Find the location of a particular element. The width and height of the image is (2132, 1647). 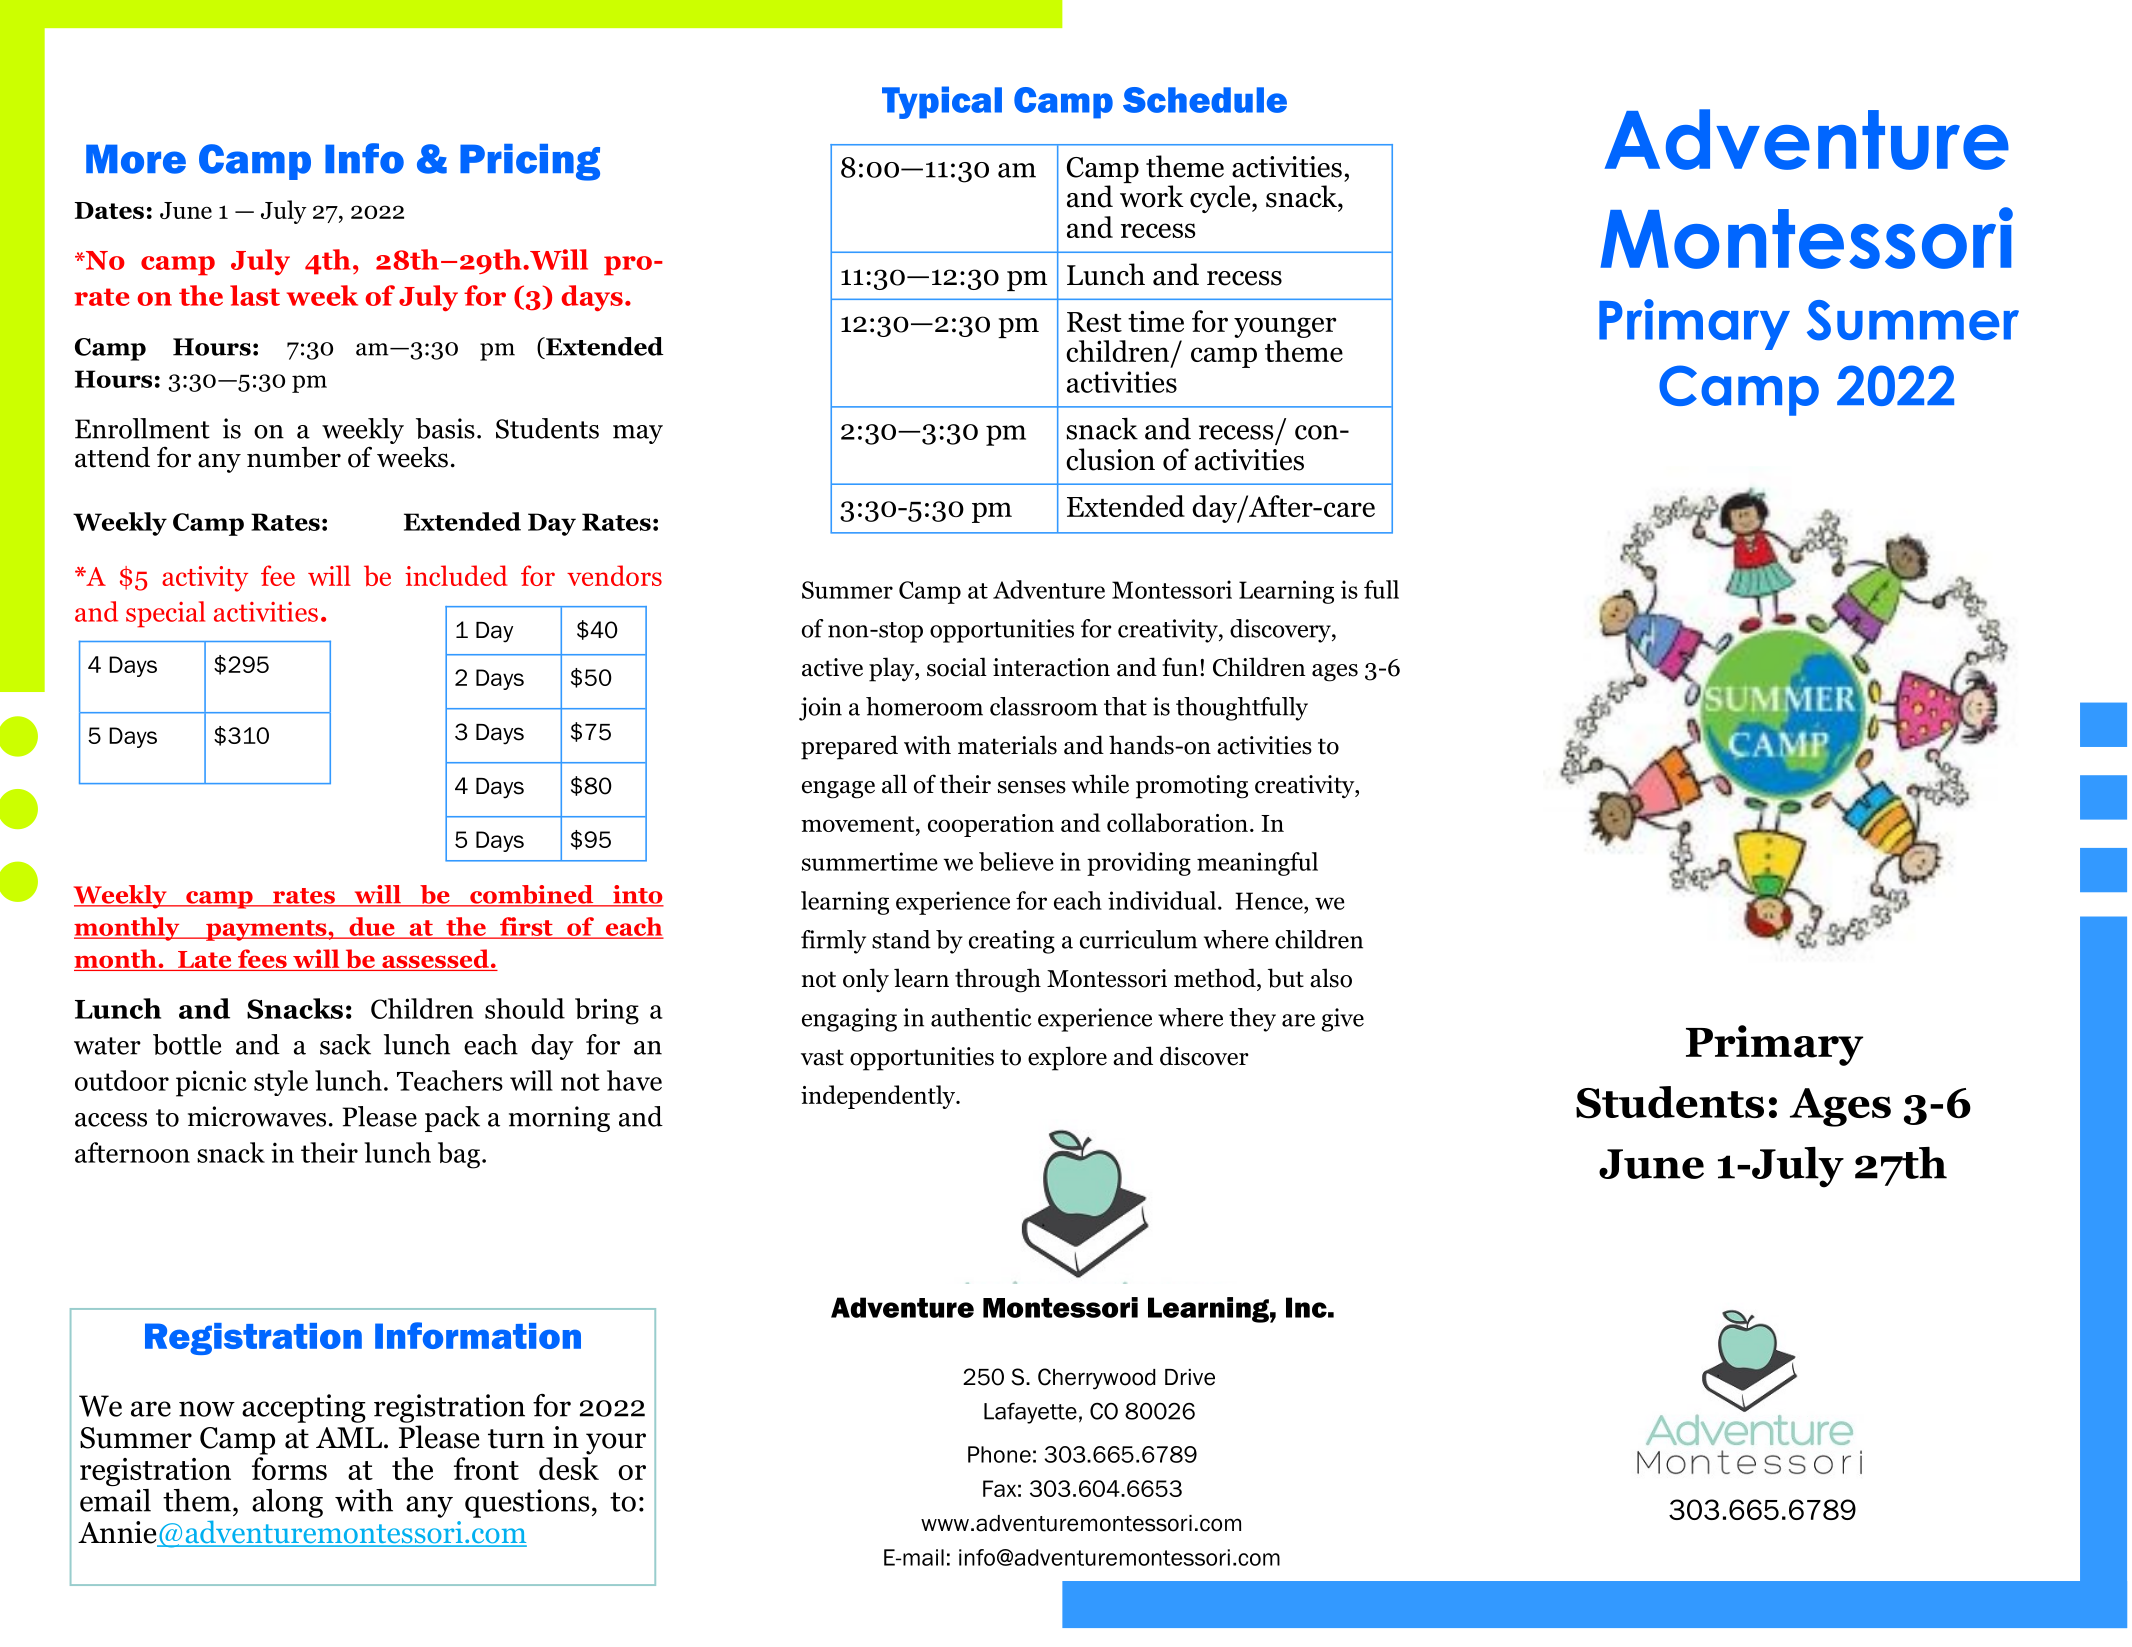

vendors is located at coordinates (614, 575).
